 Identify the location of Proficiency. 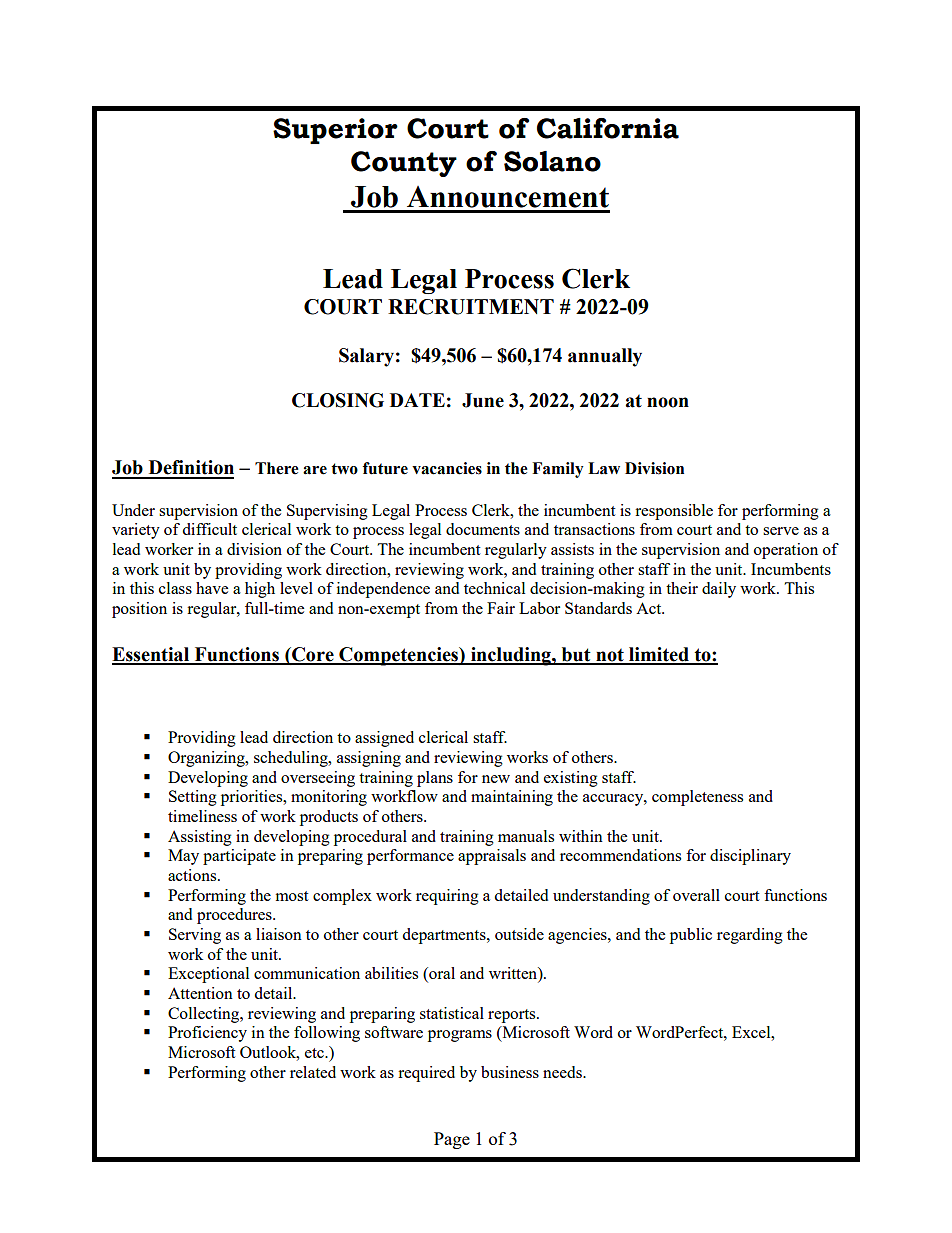
(207, 1034).
